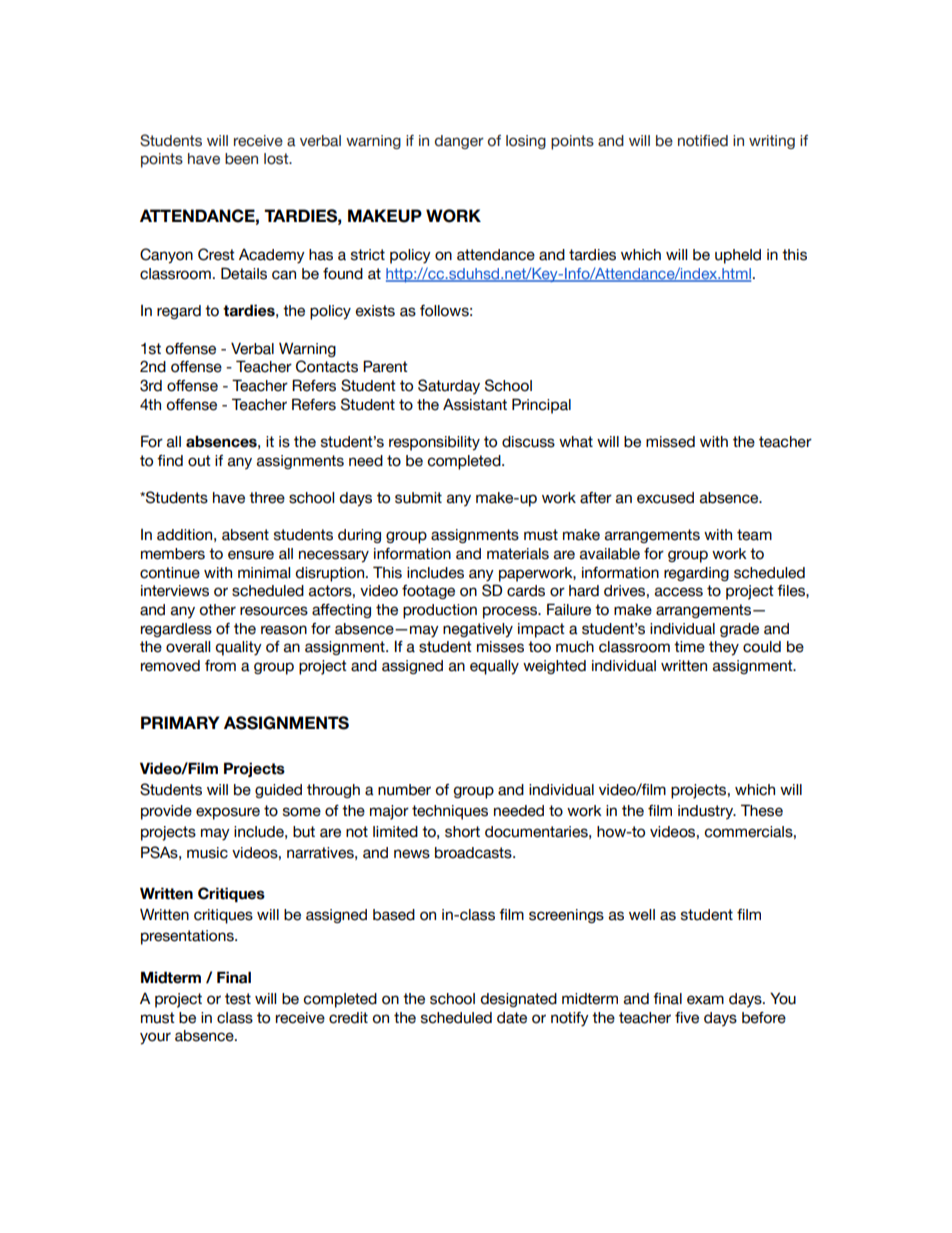 This screenshot has height=1233, width=952. What do you see at coordinates (679, 592) in the screenshot?
I see `access` at bounding box center [679, 592].
